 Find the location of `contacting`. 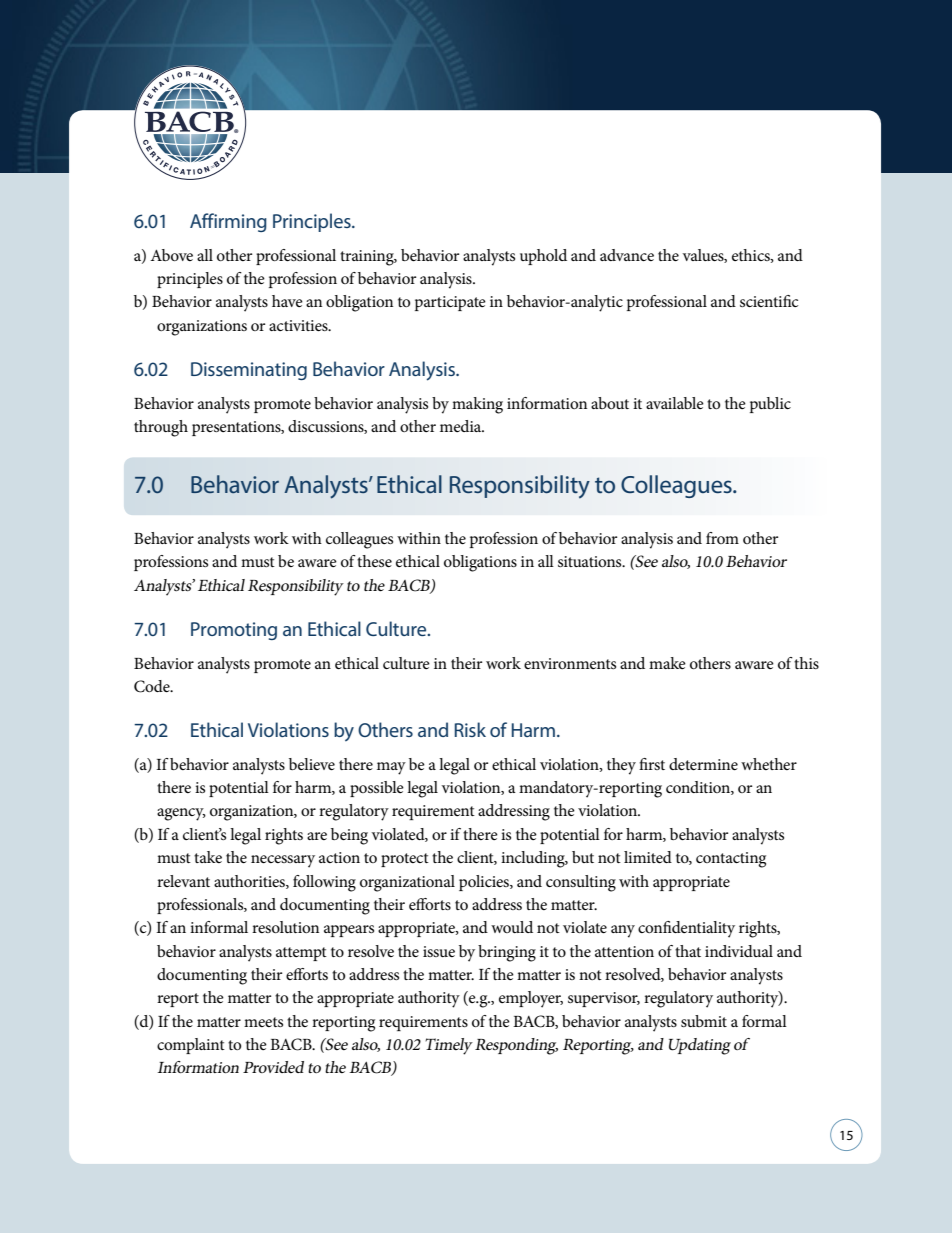

contacting is located at coordinates (731, 860).
